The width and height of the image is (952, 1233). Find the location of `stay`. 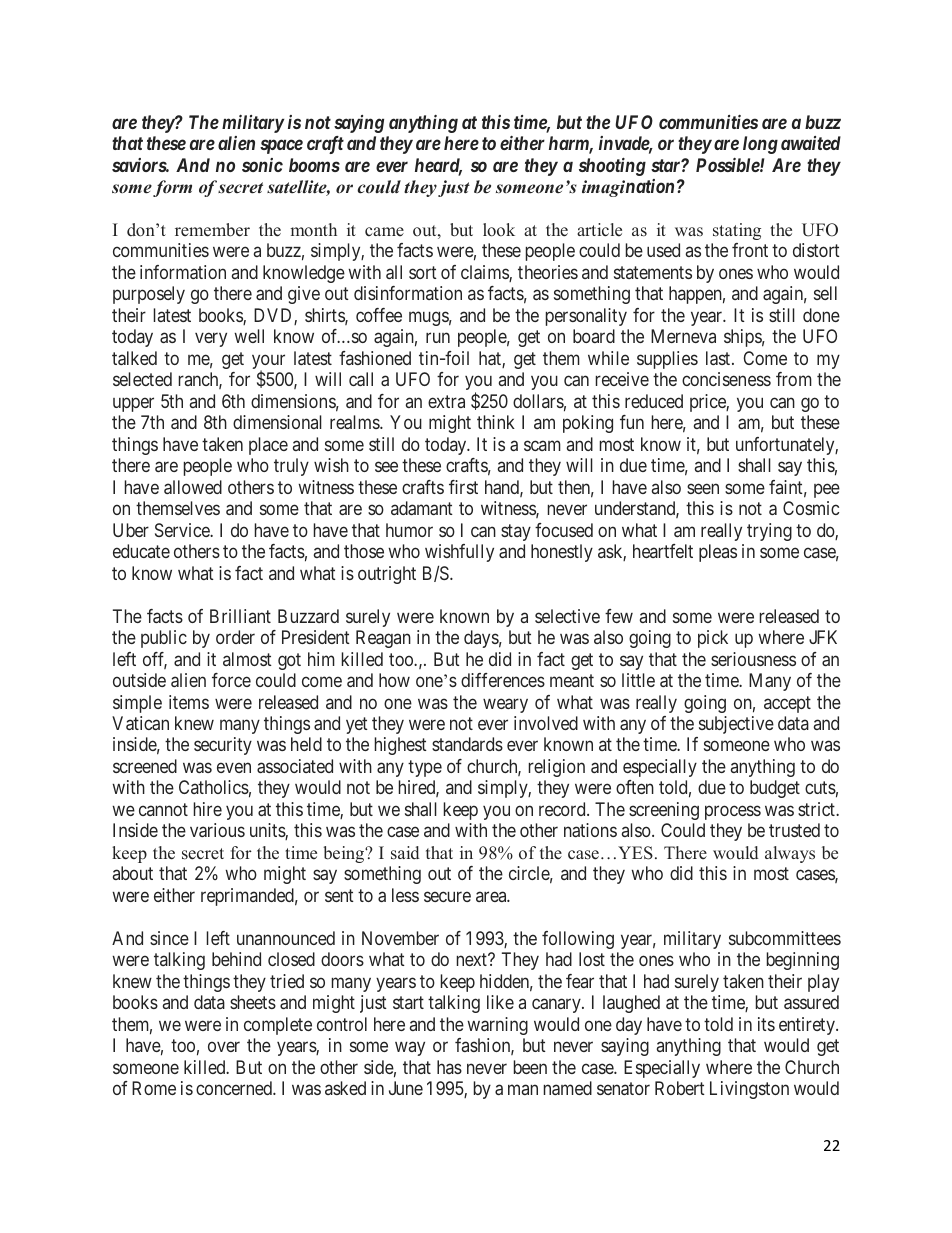

stay is located at coordinates (516, 532).
